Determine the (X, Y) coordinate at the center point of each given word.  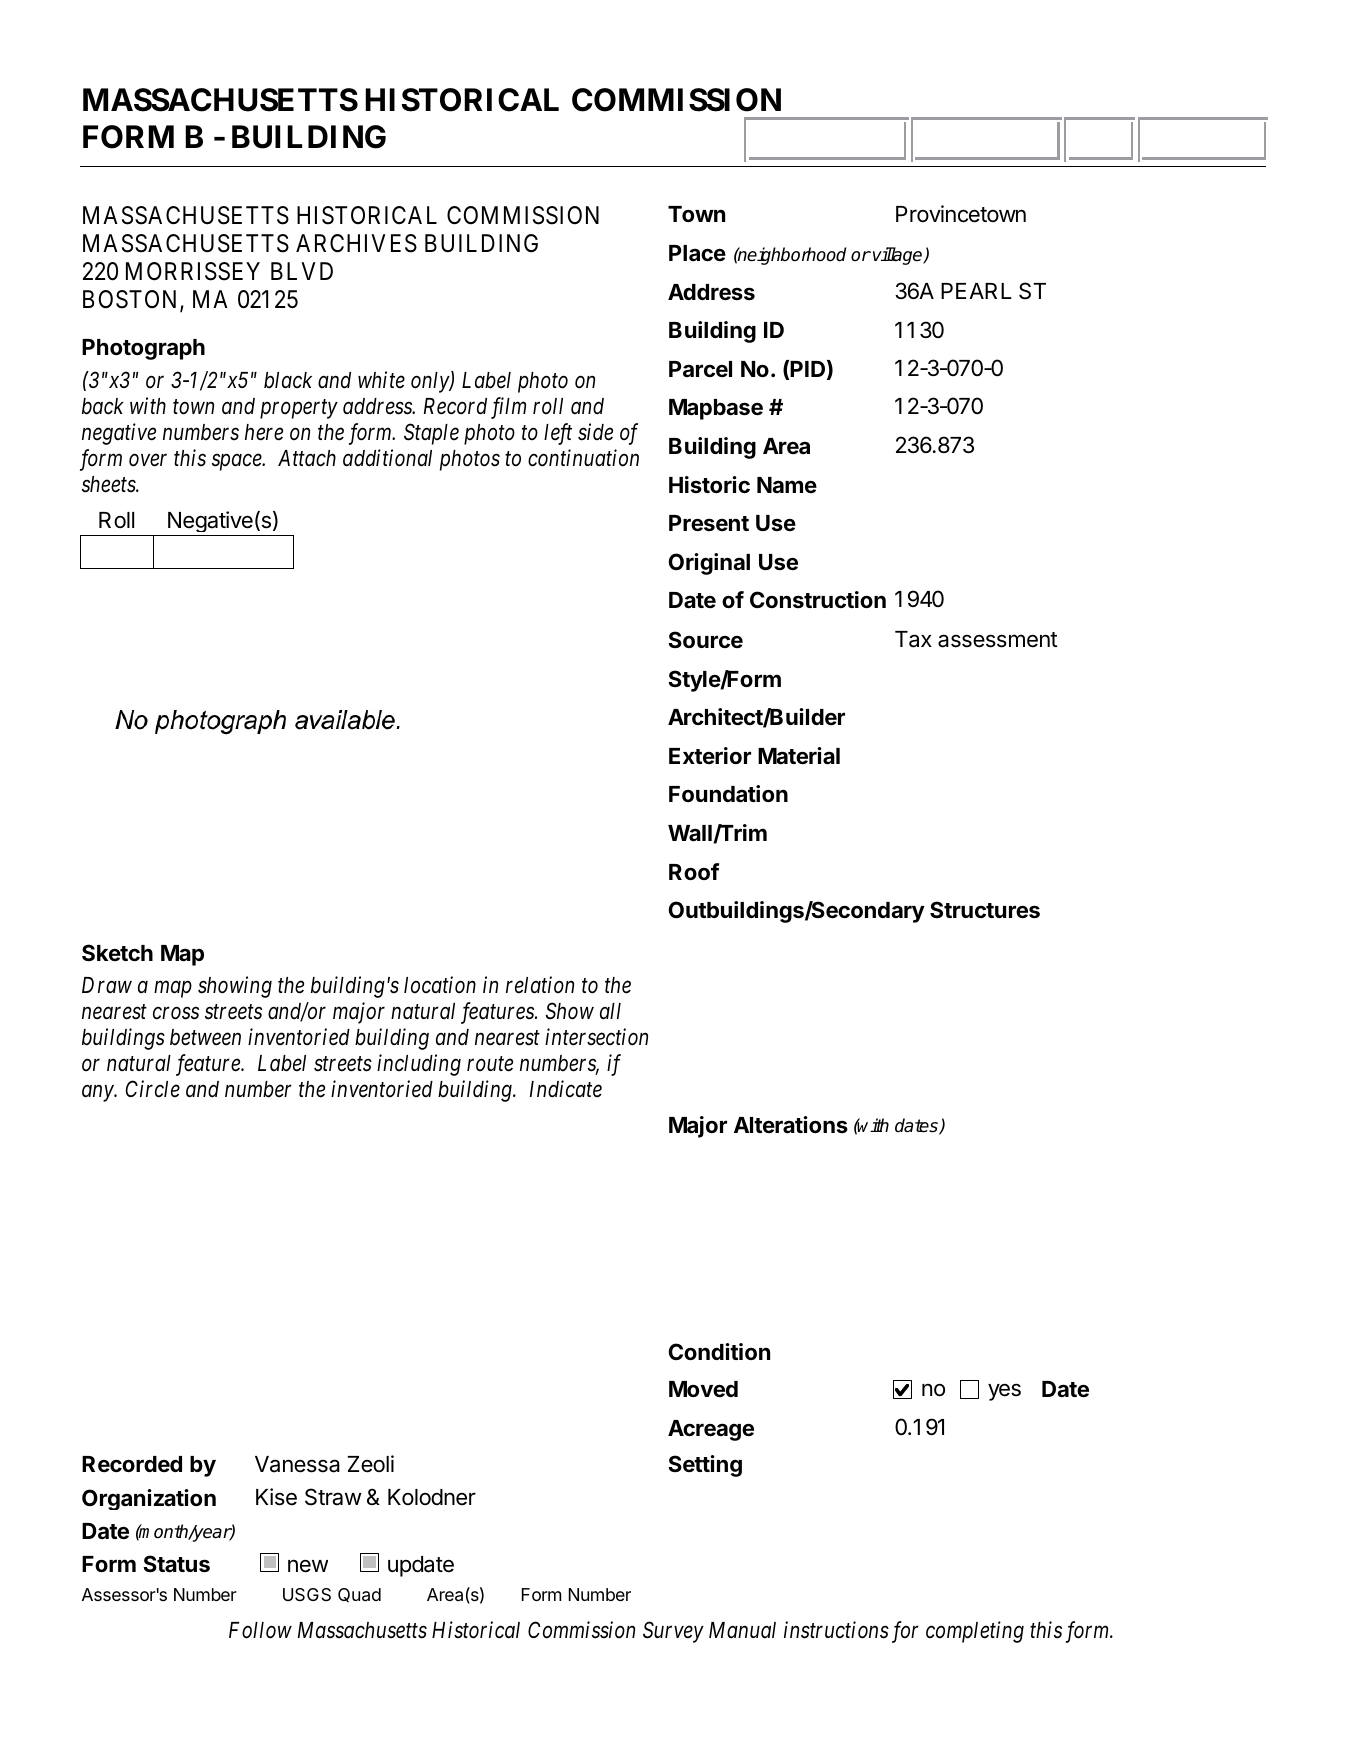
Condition (719, 1351)
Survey (673, 1632)
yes (1004, 1392)
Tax (913, 639)
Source (705, 639)
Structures (985, 910)
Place (697, 253)
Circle (152, 1089)
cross (176, 1014)
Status (176, 1564)
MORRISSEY (193, 271)
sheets (109, 484)
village (899, 256)
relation (540, 985)
